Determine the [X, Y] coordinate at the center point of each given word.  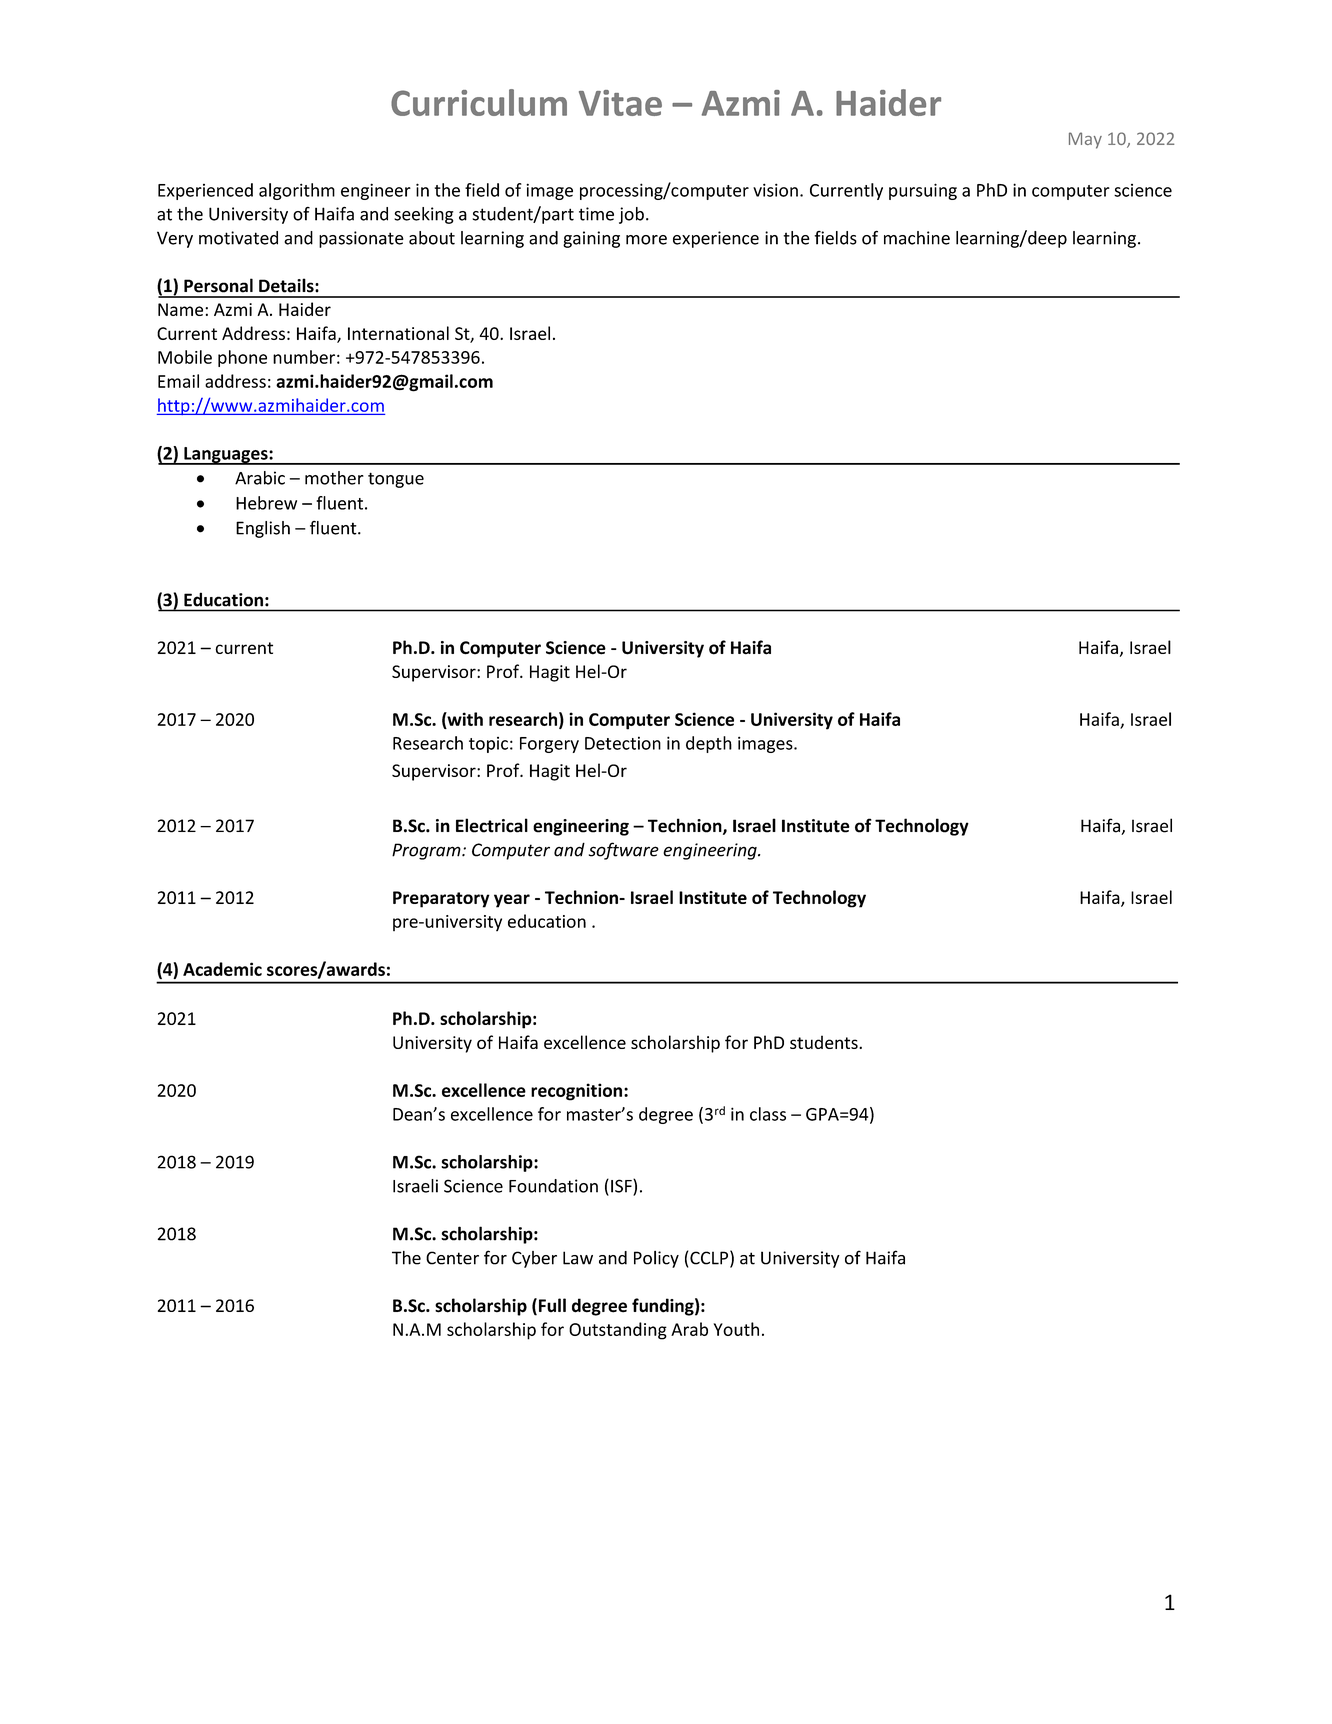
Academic [222, 969]
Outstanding [618, 1331]
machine [917, 238]
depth [709, 744]
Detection [623, 743]
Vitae [620, 103]
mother [334, 478]
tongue [396, 480]
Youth [736, 1329]
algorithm [297, 191]
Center [452, 1258]
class [768, 1114]
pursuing [923, 191]
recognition [576, 1092]
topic [488, 745]
